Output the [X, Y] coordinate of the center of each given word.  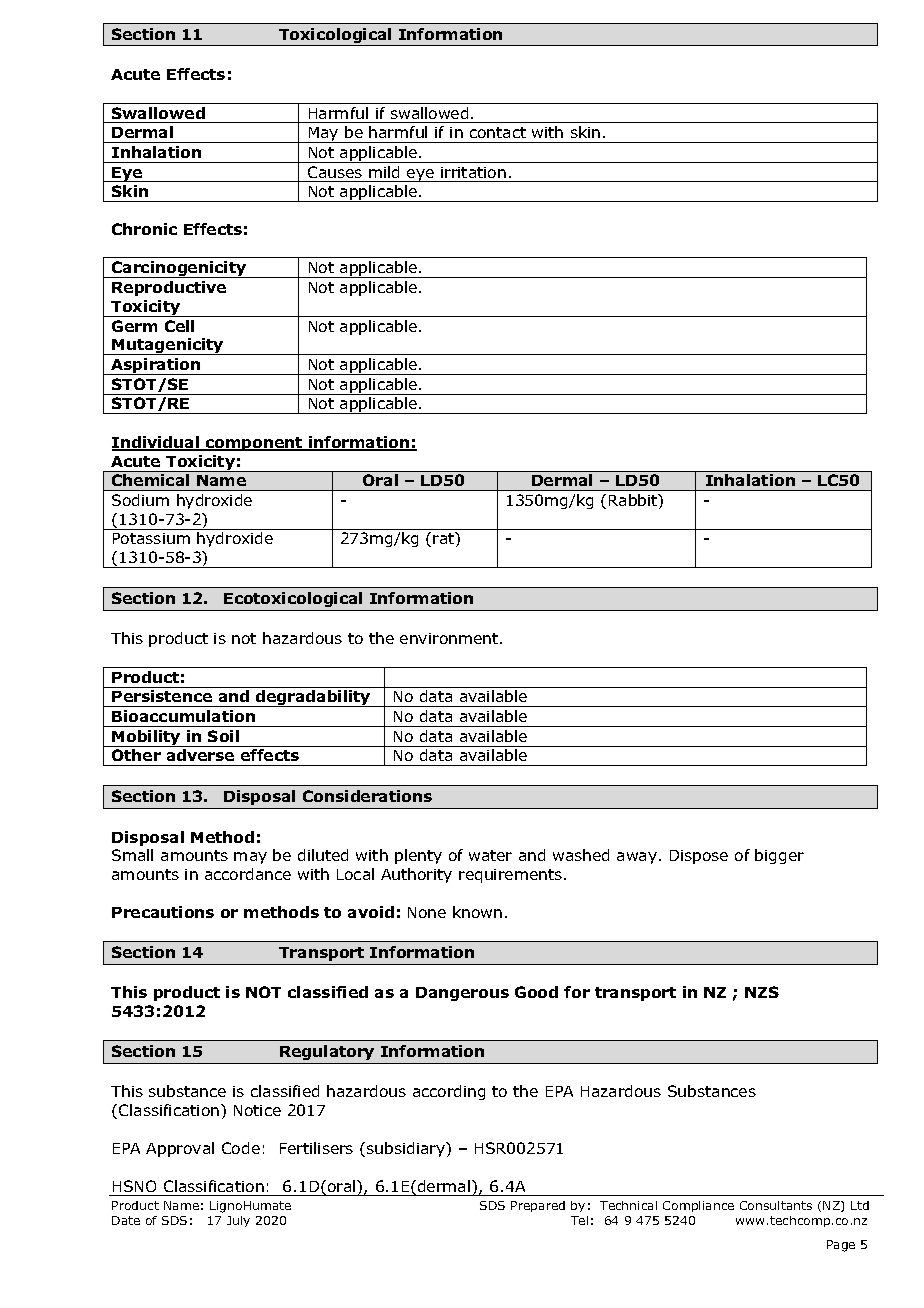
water [490, 855]
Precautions [163, 912]
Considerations [367, 796]
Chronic [144, 229]
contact [498, 132]
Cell [179, 326]
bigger [779, 856]
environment [450, 638]
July [238, 1221]
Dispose [699, 857]
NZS [762, 992]
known [477, 912]
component [254, 444]
